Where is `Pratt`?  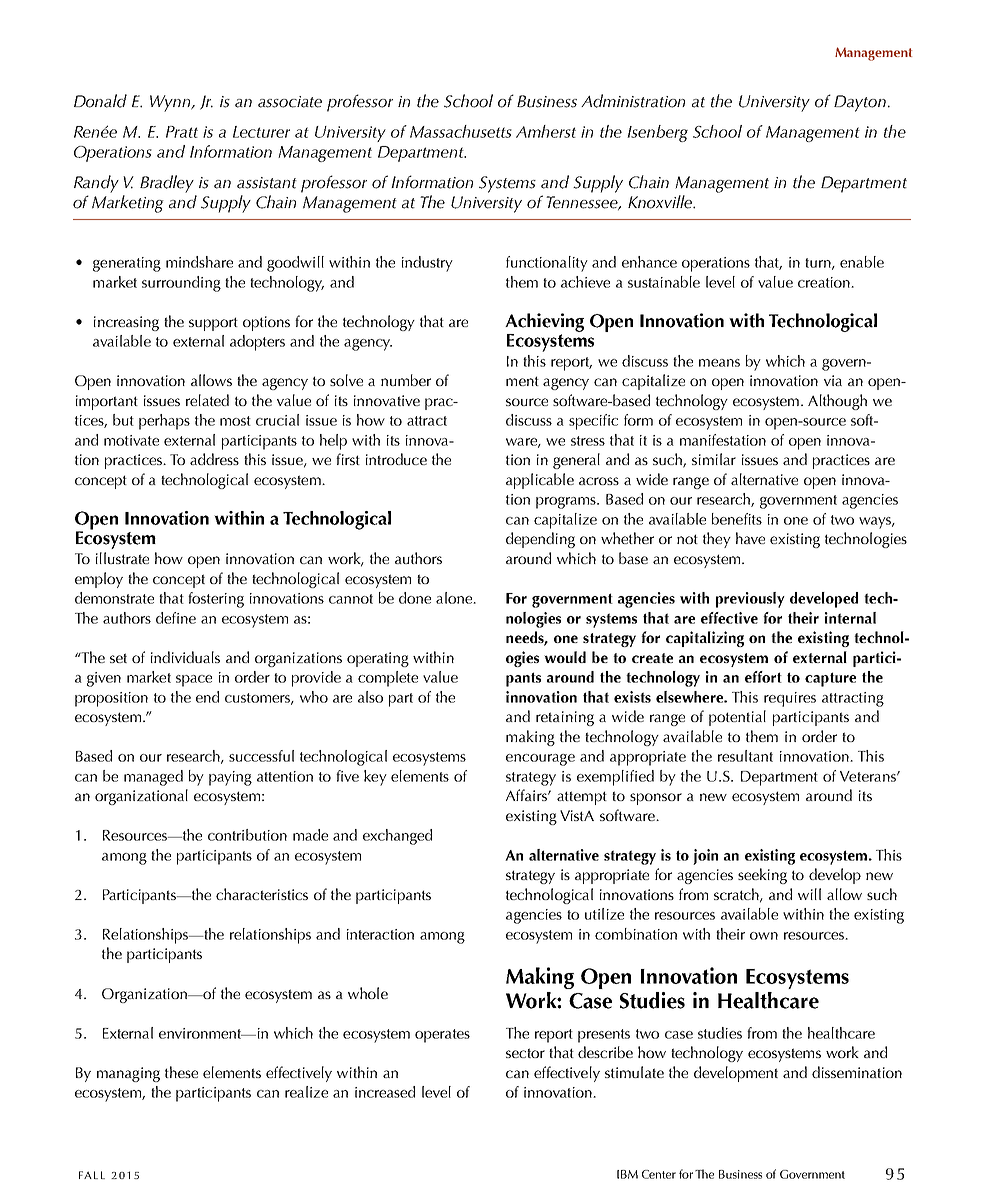 Pratt is located at coordinates (182, 132).
